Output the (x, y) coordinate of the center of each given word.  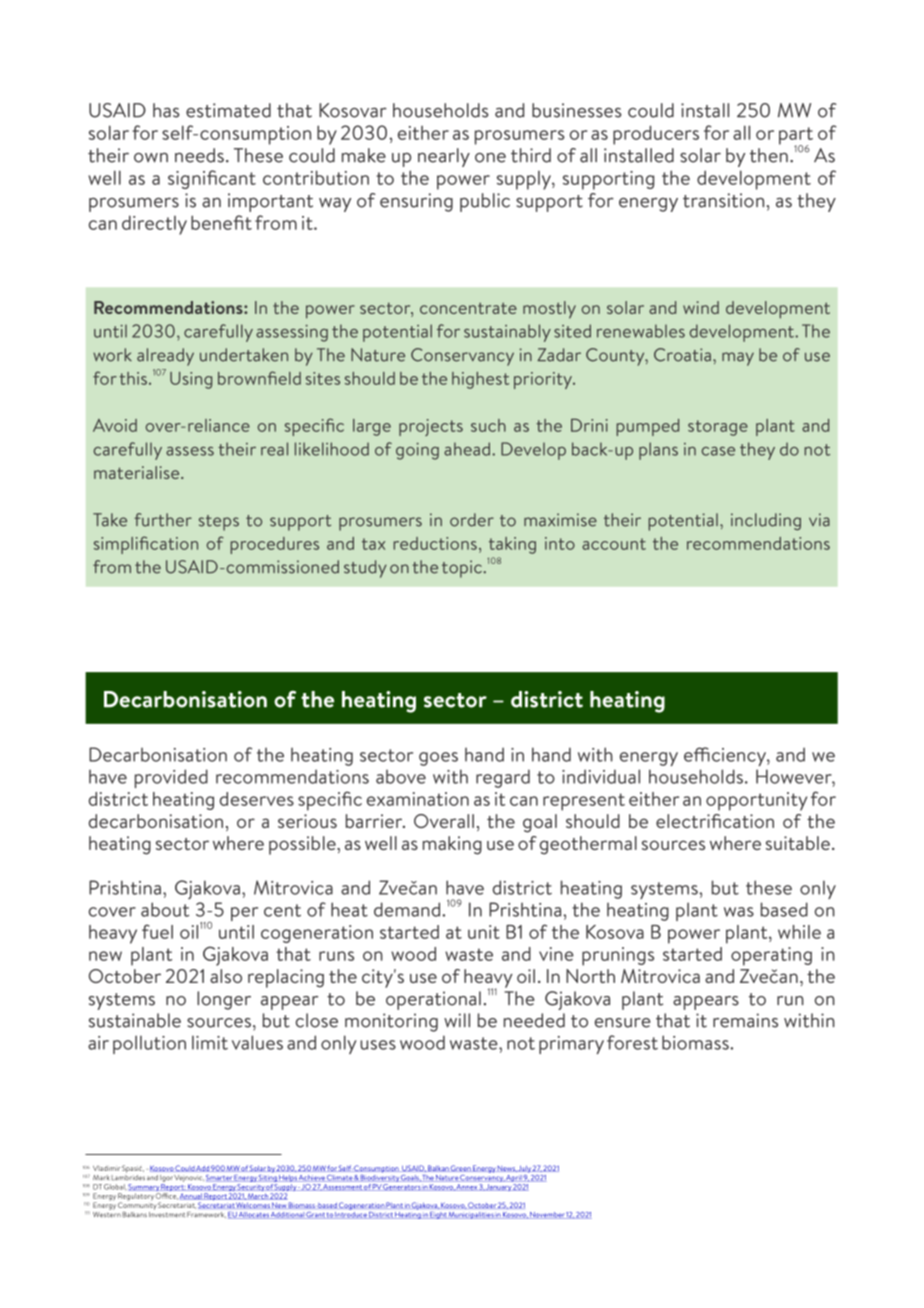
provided (171, 778)
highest (480, 380)
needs (199, 155)
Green (461, 1168)
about (165, 909)
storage (718, 428)
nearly (444, 157)
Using (191, 380)
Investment (167, 1213)
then (769, 155)
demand (408, 909)
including (766, 521)
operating (771, 956)
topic (463, 569)
